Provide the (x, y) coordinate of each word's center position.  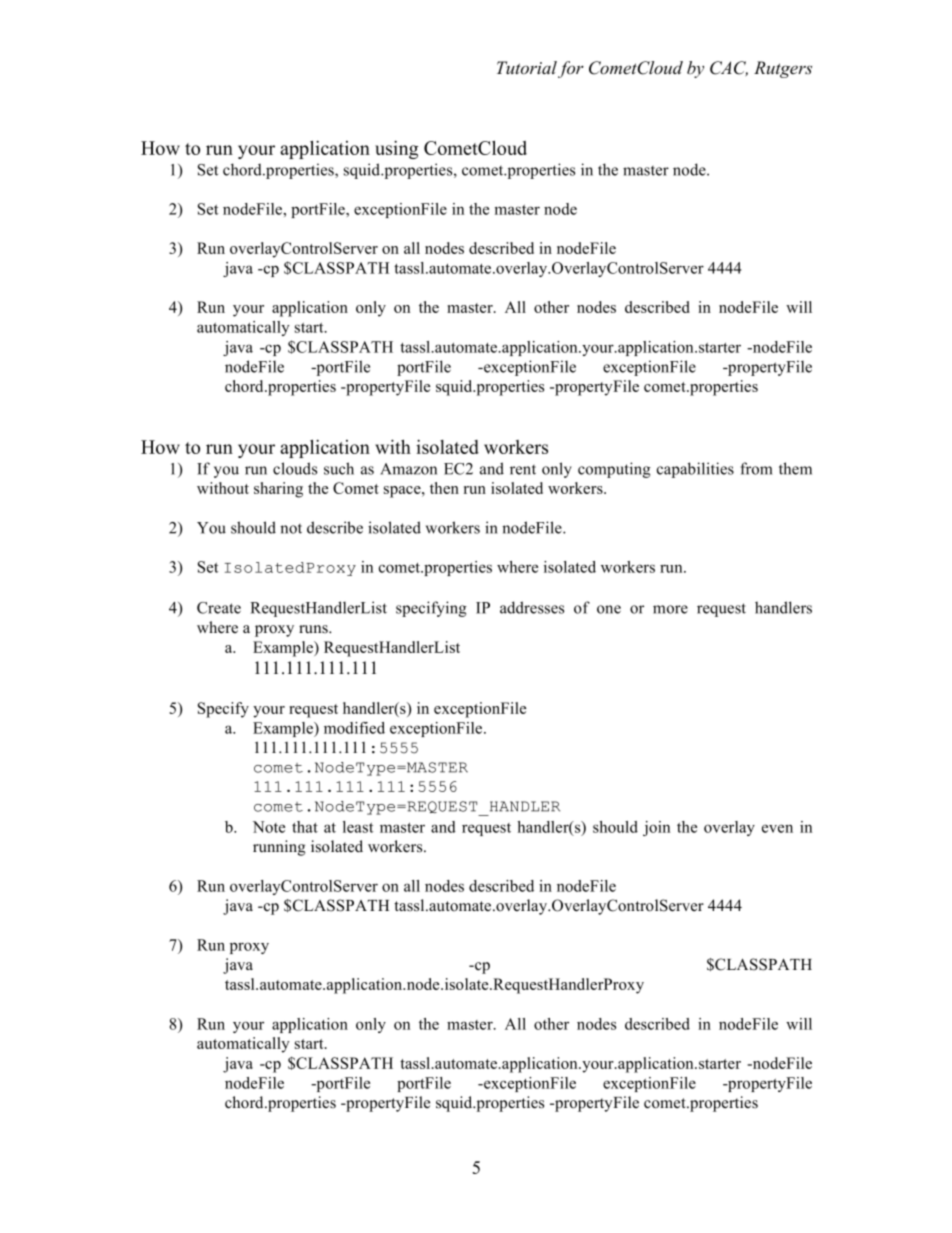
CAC (729, 68)
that (305, 827)
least (358, 827)
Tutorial (527, 68)
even (777, 828)
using (396, 149)
